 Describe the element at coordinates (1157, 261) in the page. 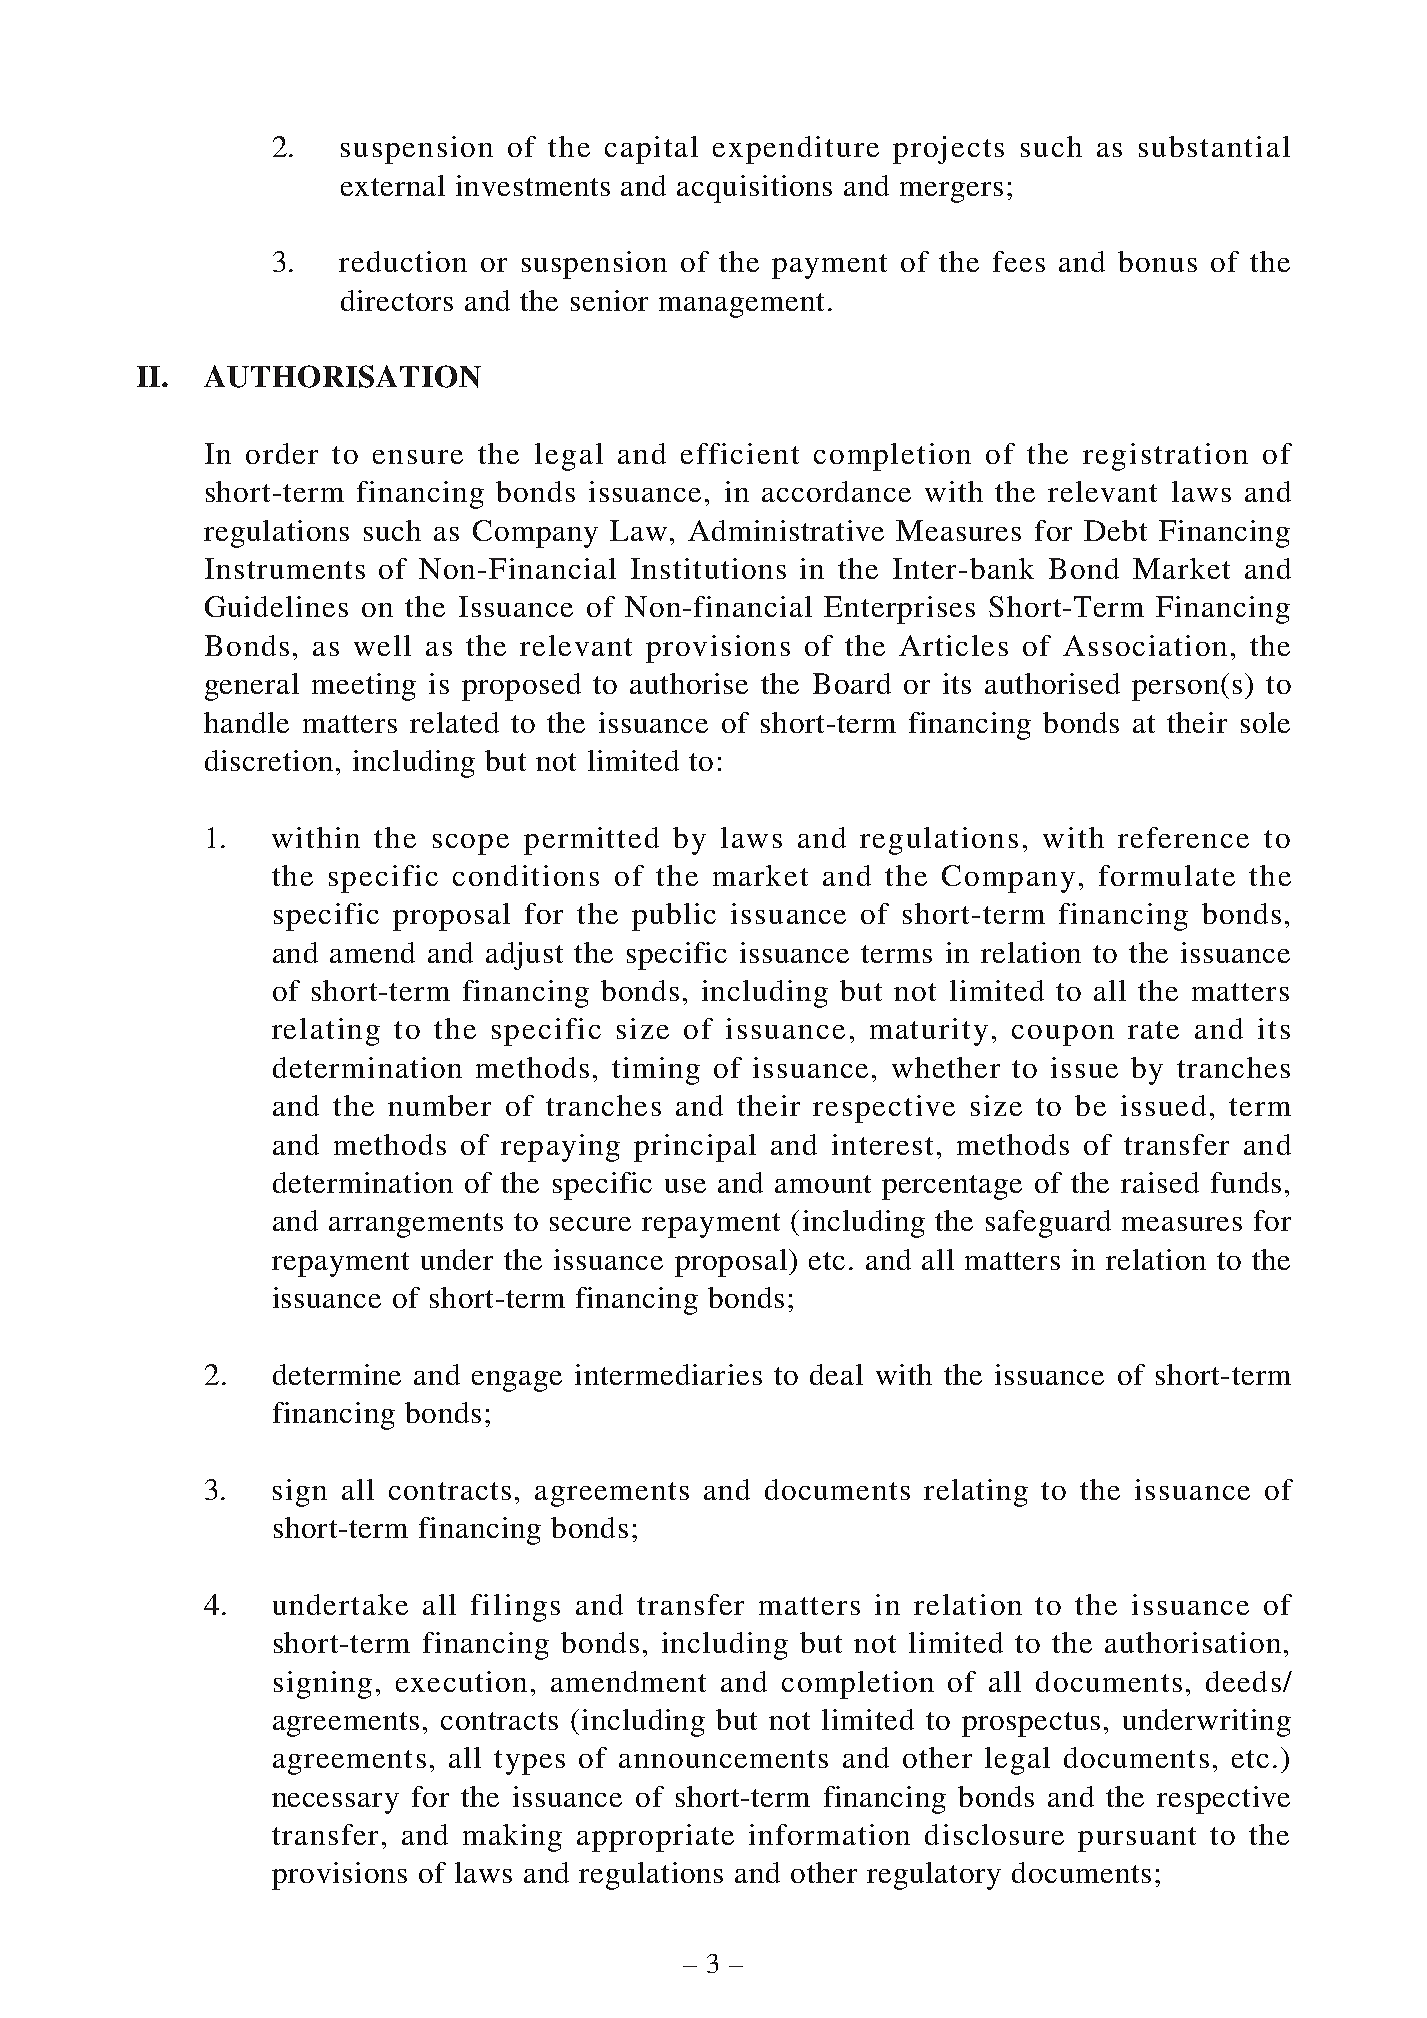

I see `bonus` at that location.
